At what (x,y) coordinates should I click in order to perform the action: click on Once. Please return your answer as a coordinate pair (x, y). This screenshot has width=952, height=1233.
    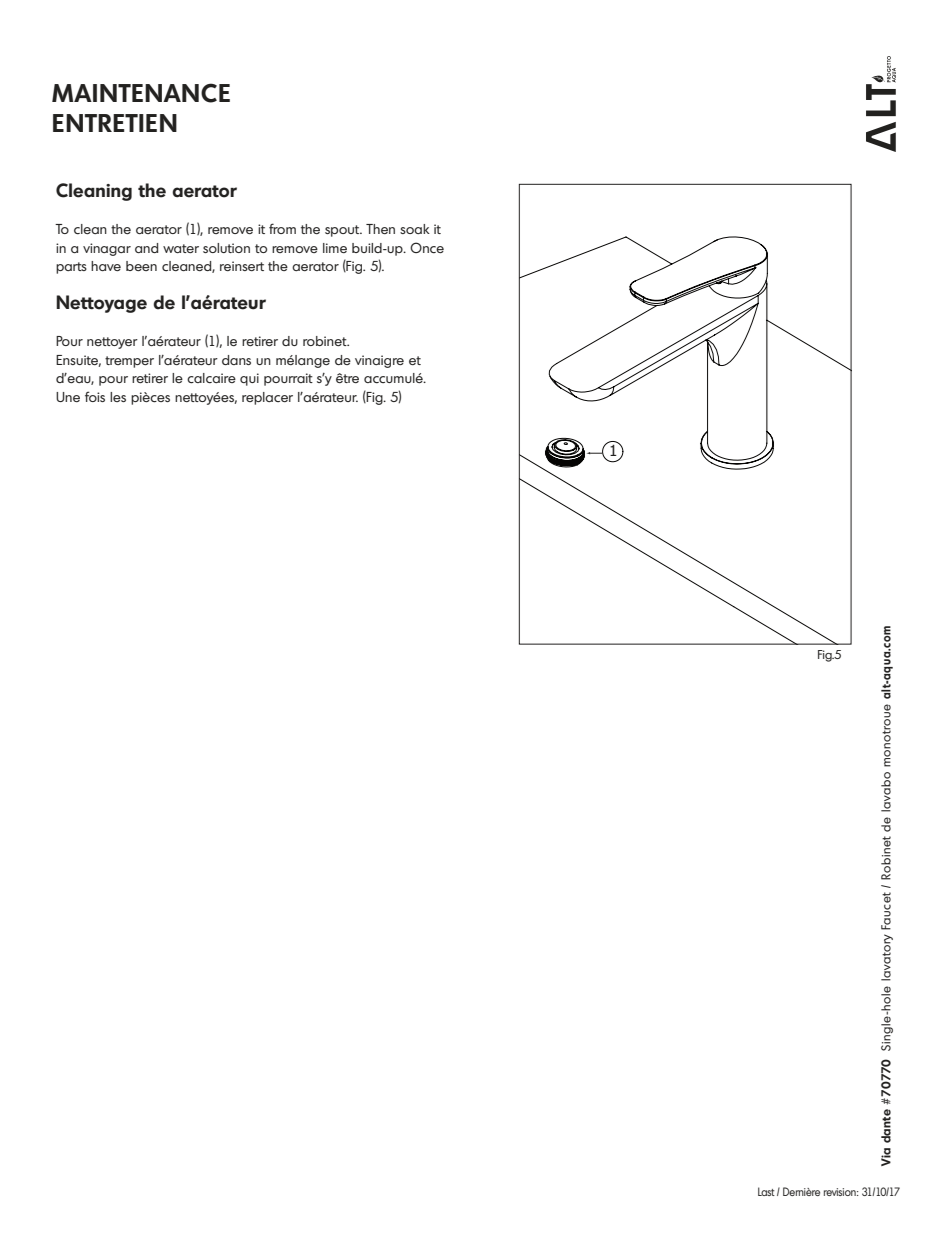
    Looking at the image, I should click on (427, 247).
